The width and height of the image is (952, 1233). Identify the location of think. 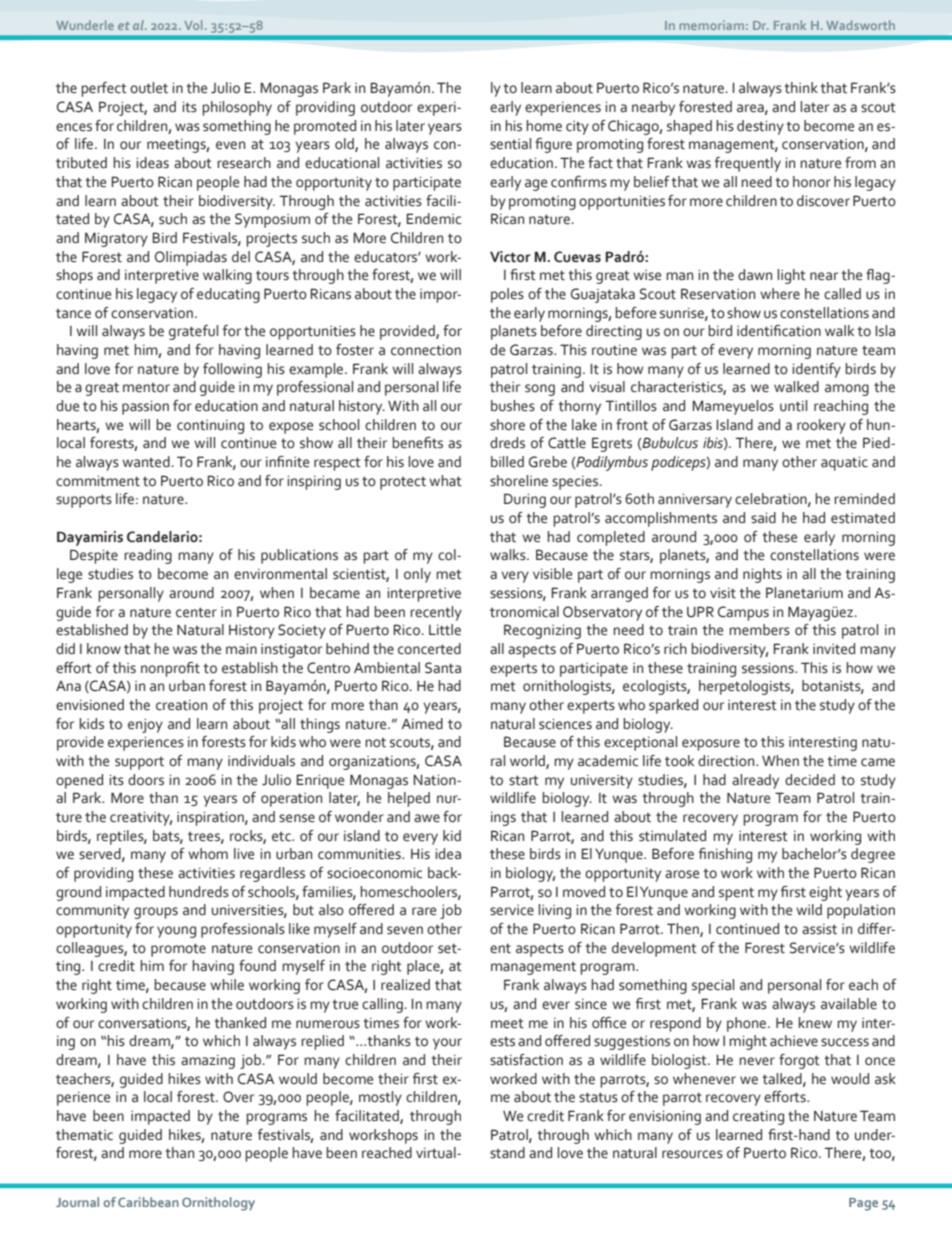
(801, 88).
